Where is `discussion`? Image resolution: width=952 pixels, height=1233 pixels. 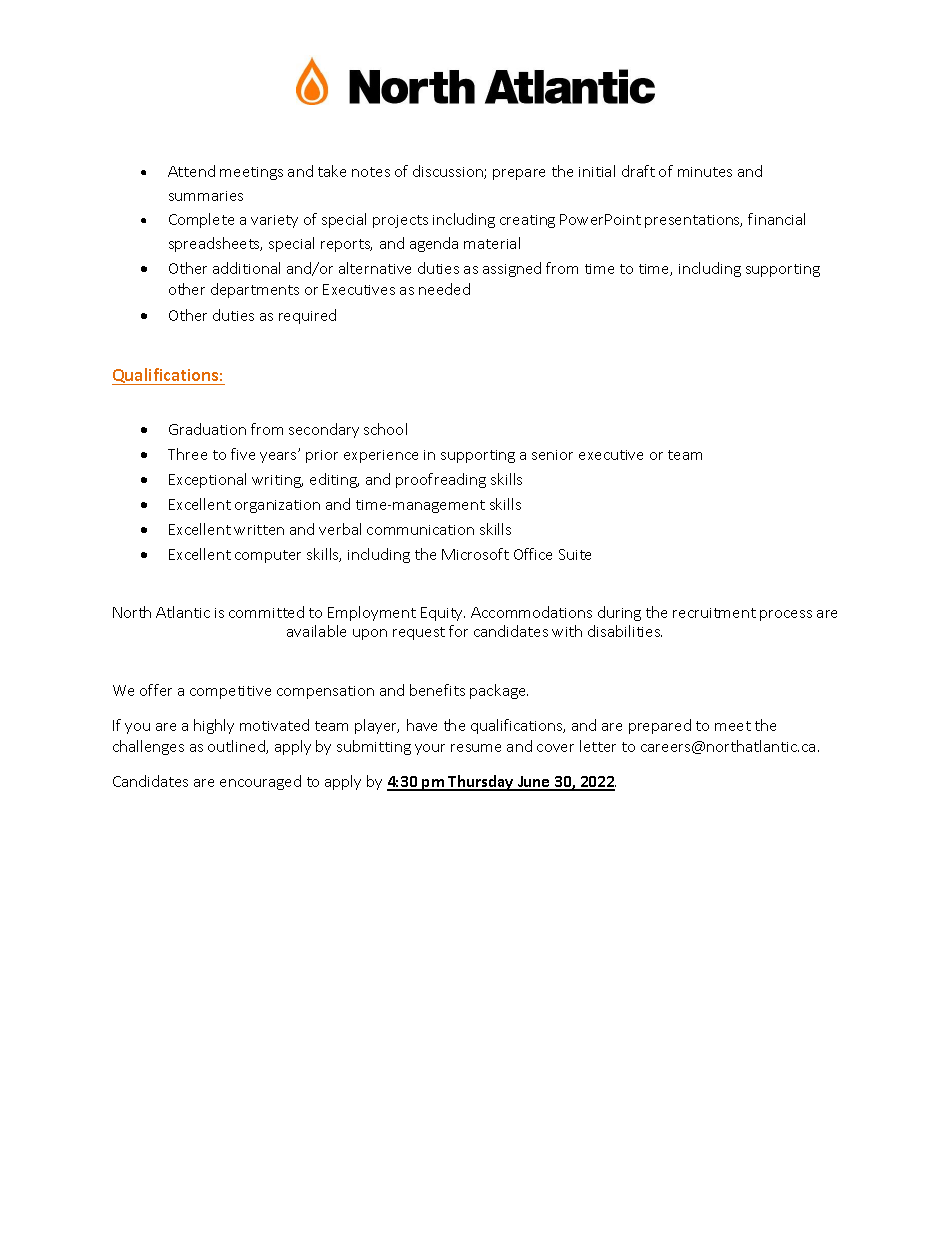 discussion is located at coordinates (449, 172).
